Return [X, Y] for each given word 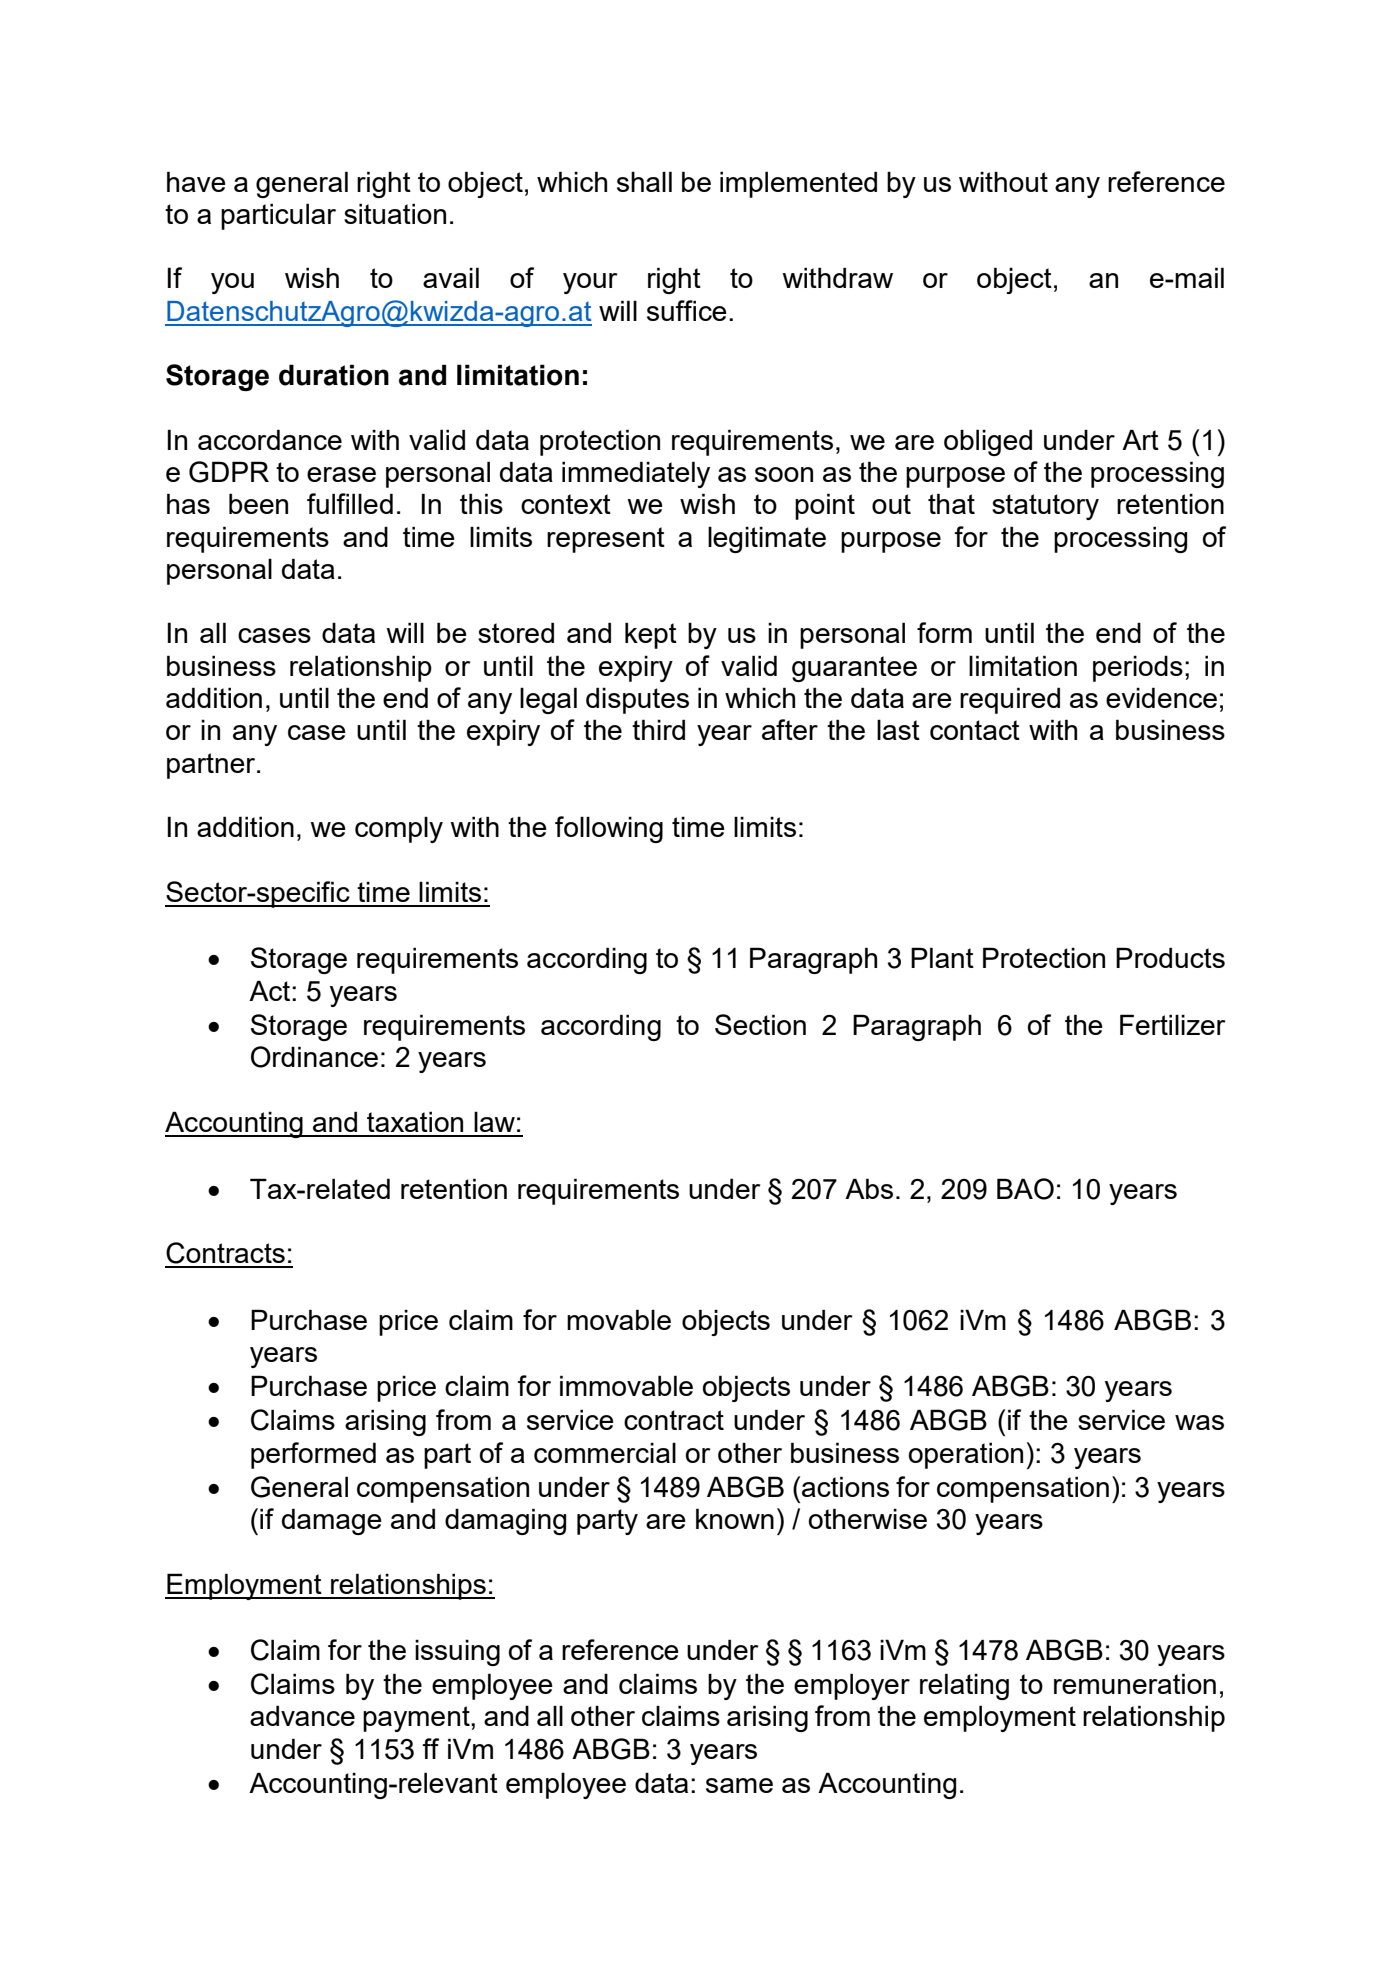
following [609, 829]
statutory [1045, 507]
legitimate [767, 539]
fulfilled [350, 503]
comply [399, 829]
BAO [1025, 1189]
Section [760, 1024]
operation [966, 1455]
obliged [988, 442]
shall [644, 181]
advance [302, 1715]
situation [395, 213]
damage [332, 1521]
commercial [605, 1452]
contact [975, 730]
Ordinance [314, 1057]
